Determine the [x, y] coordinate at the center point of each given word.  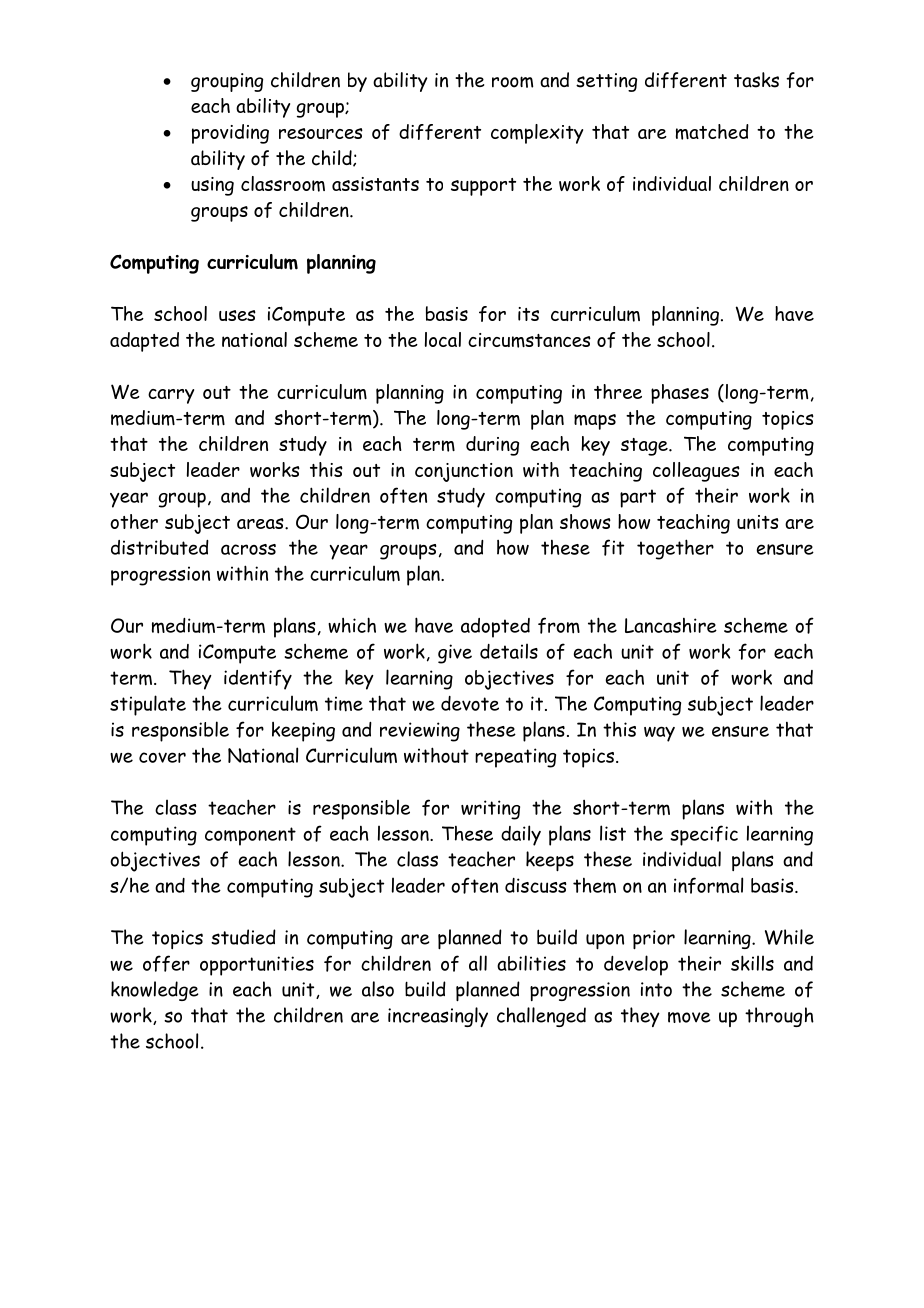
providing [230, 134]
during [492, 446]
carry [171, 396]
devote [470, 703]
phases [680, 394]
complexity [537, 134]
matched [712, 132]
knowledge [155, 991]
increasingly [438, 1017]
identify [258, 679]
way [659, 734]
